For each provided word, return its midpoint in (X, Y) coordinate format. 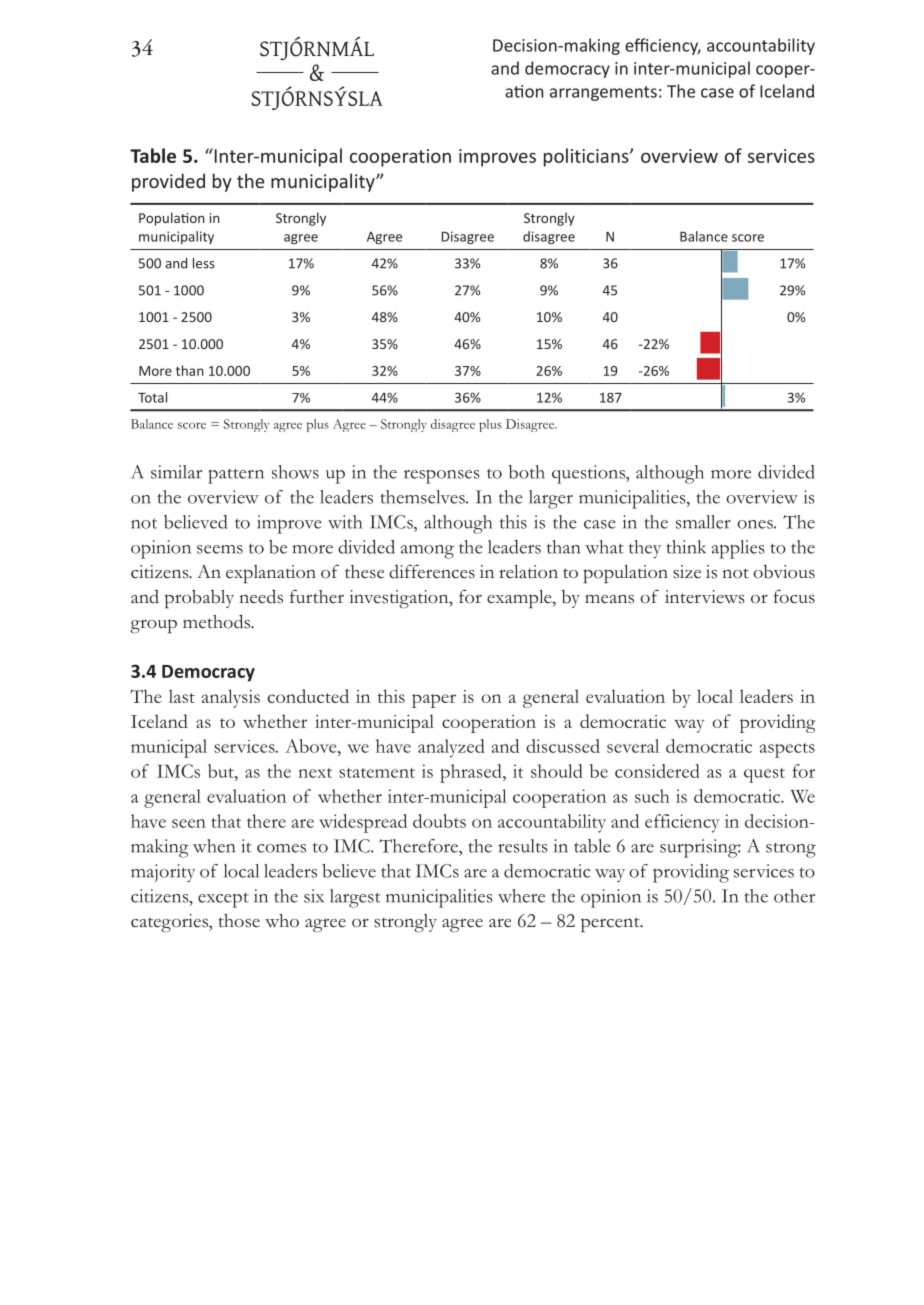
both (527, 472)
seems (220, 549)
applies (738, 549)
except (223, 900)
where (521, 896)
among (427, 552)
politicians (587, 157)
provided (168, 182)
